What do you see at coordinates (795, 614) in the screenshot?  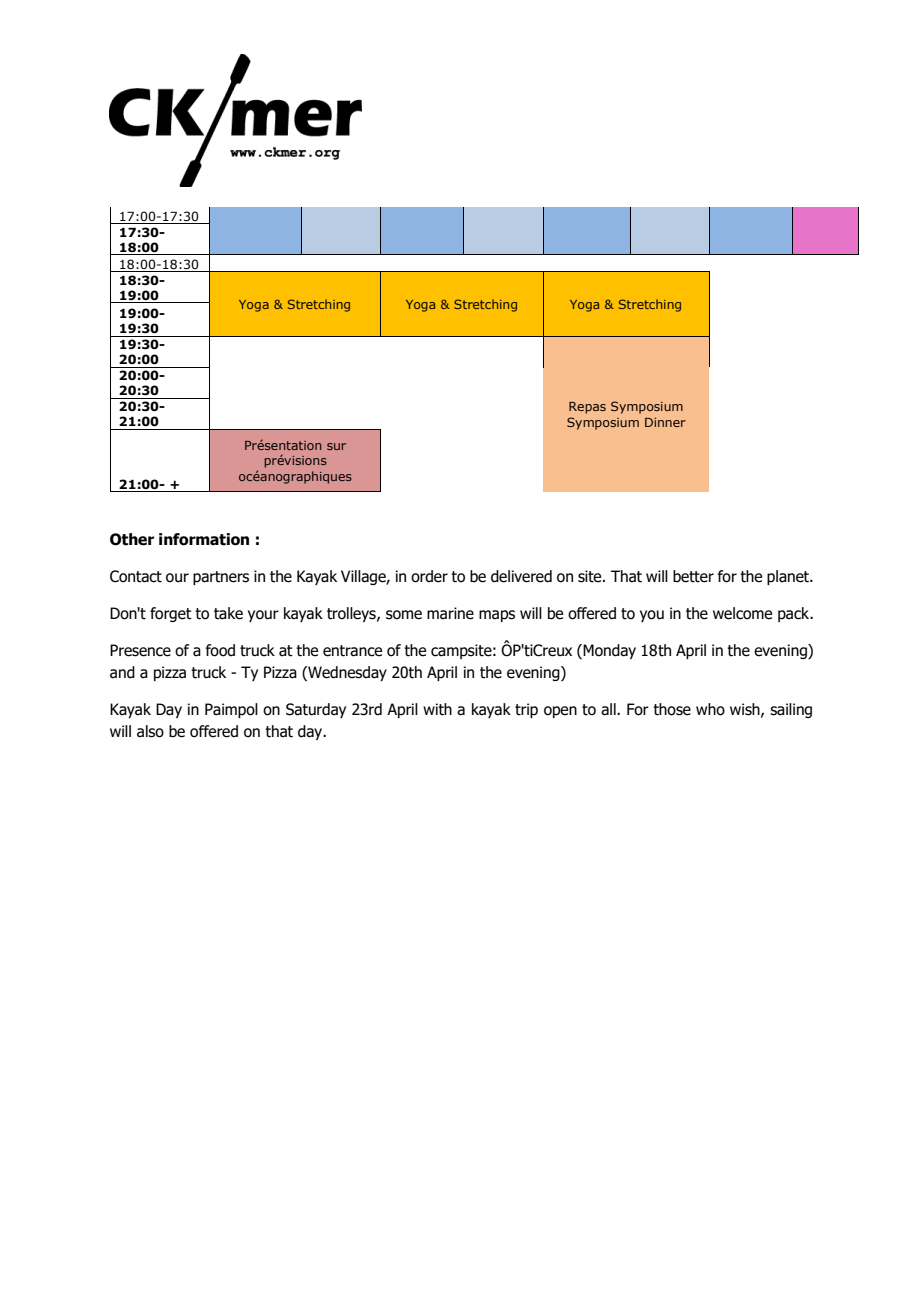 I see `pack` at bounding box center [795, 614].
